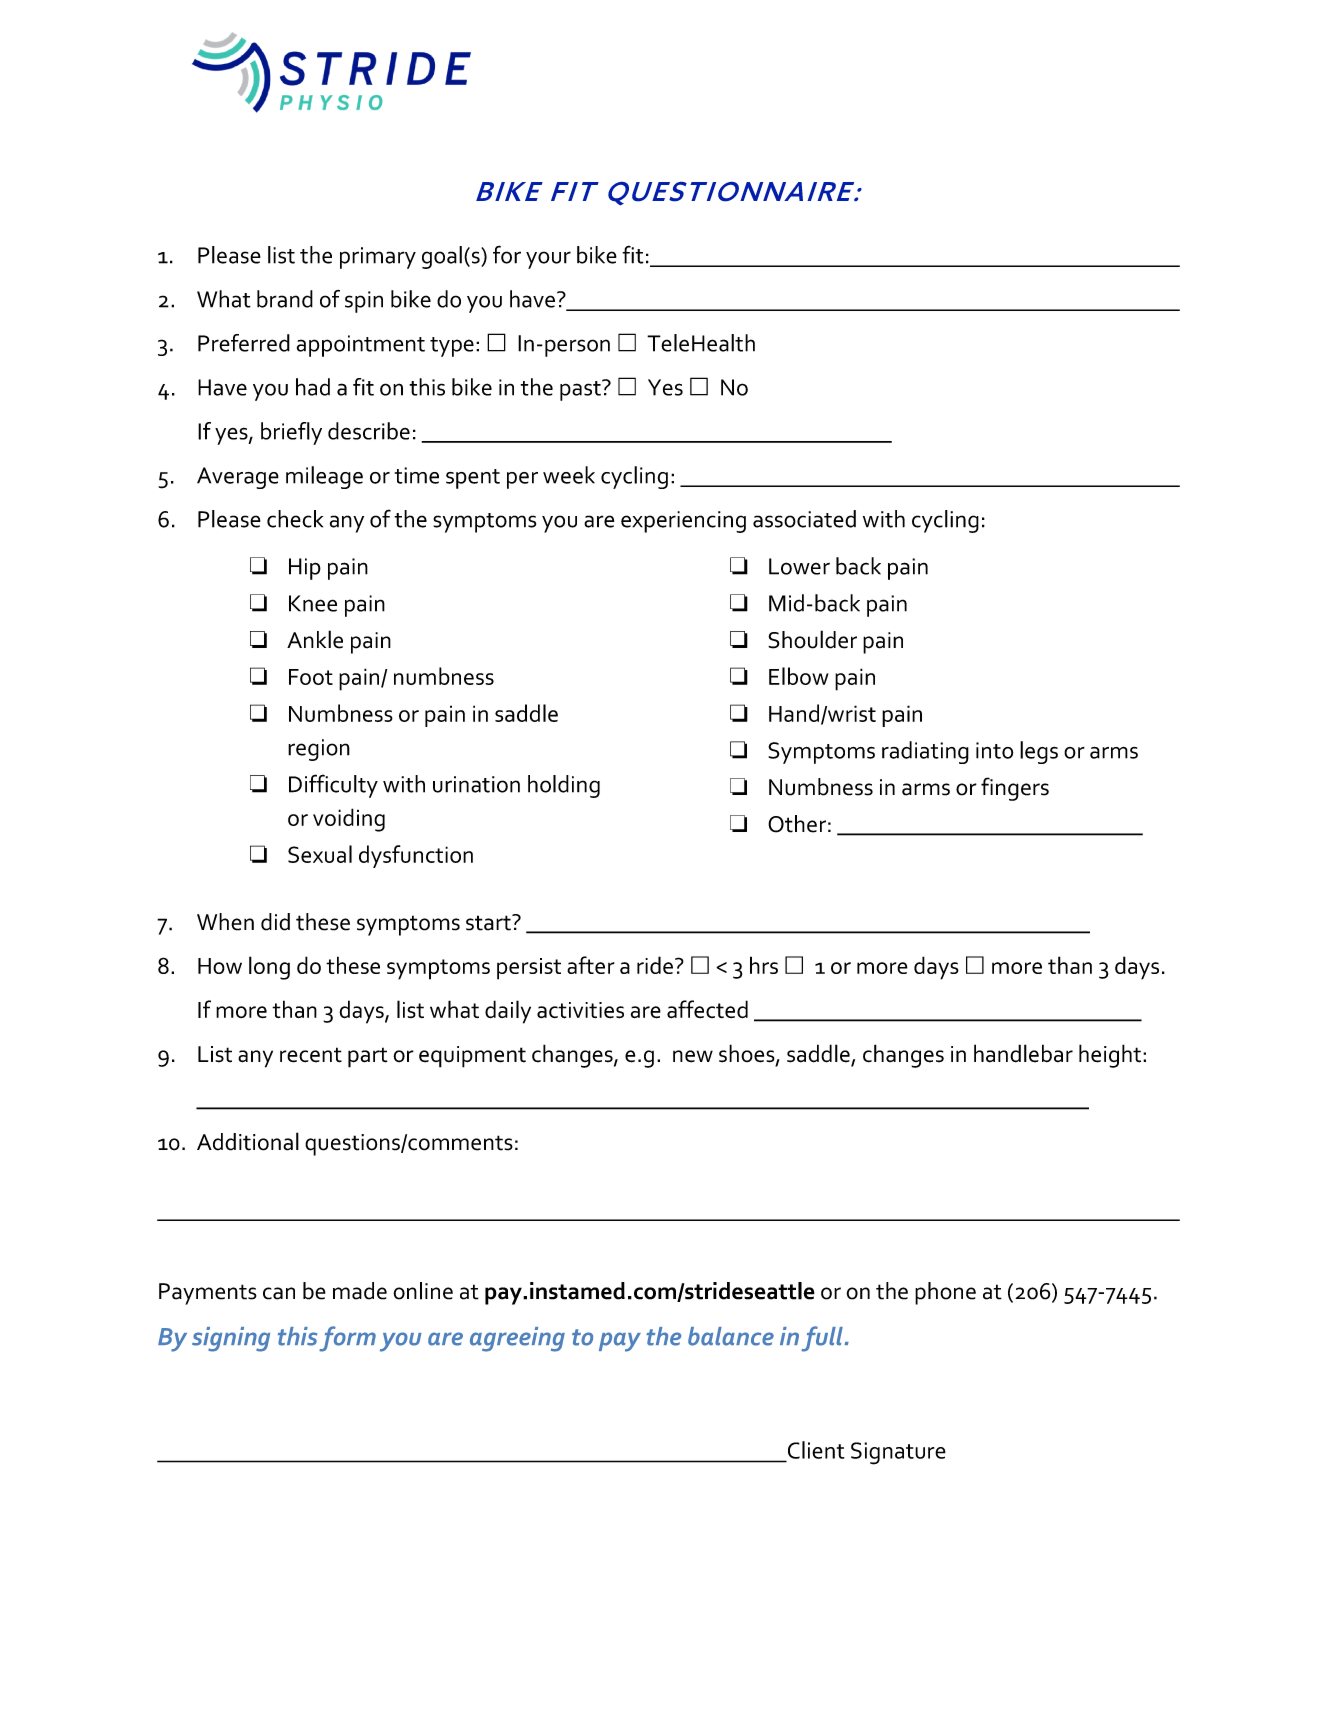 This image has height=1730, width=1337. What do you see at coordinates (347, 1339) in the image?
I see `form` at bounding box center [347, 1339].
